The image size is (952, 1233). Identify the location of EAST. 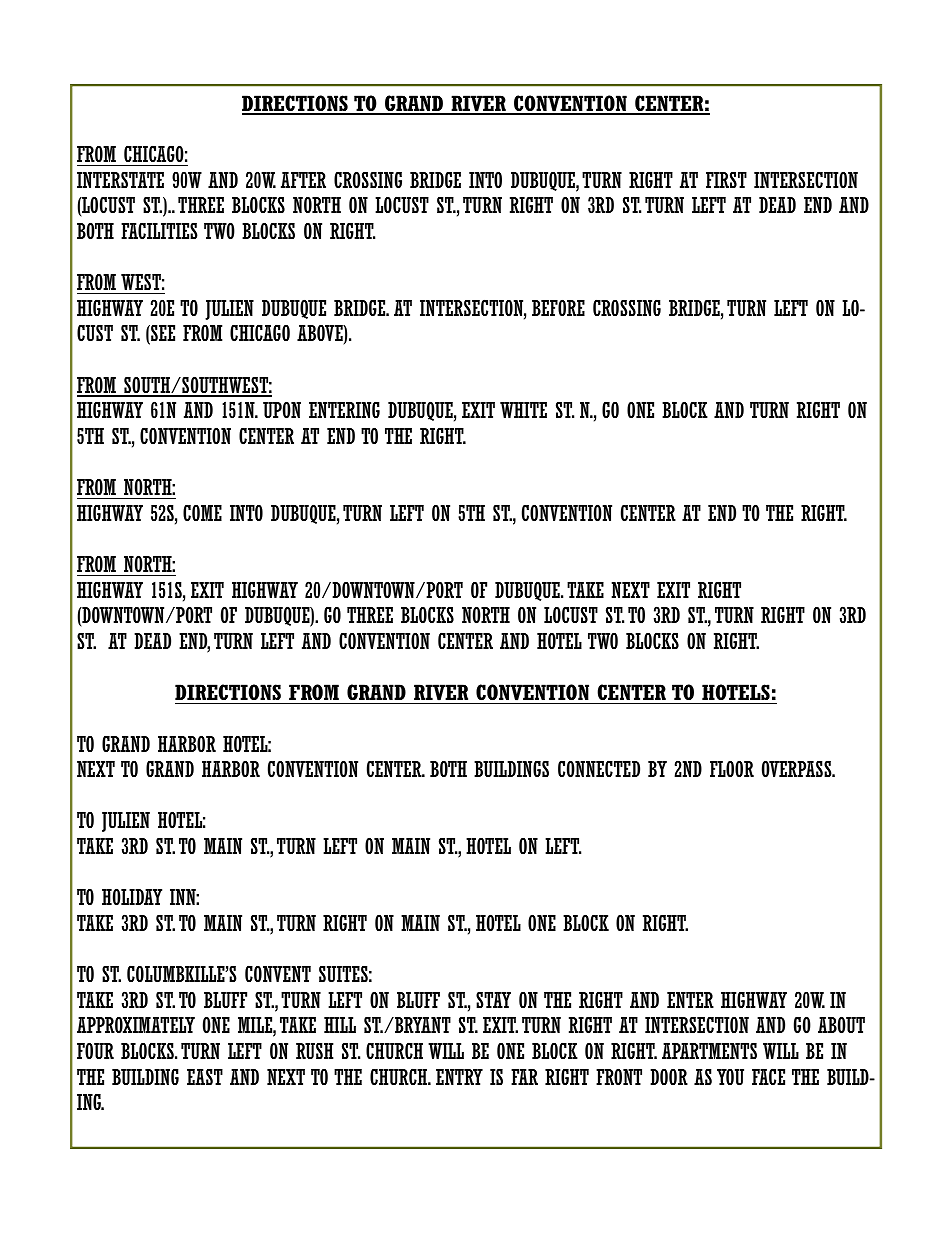
(205, 1076).
